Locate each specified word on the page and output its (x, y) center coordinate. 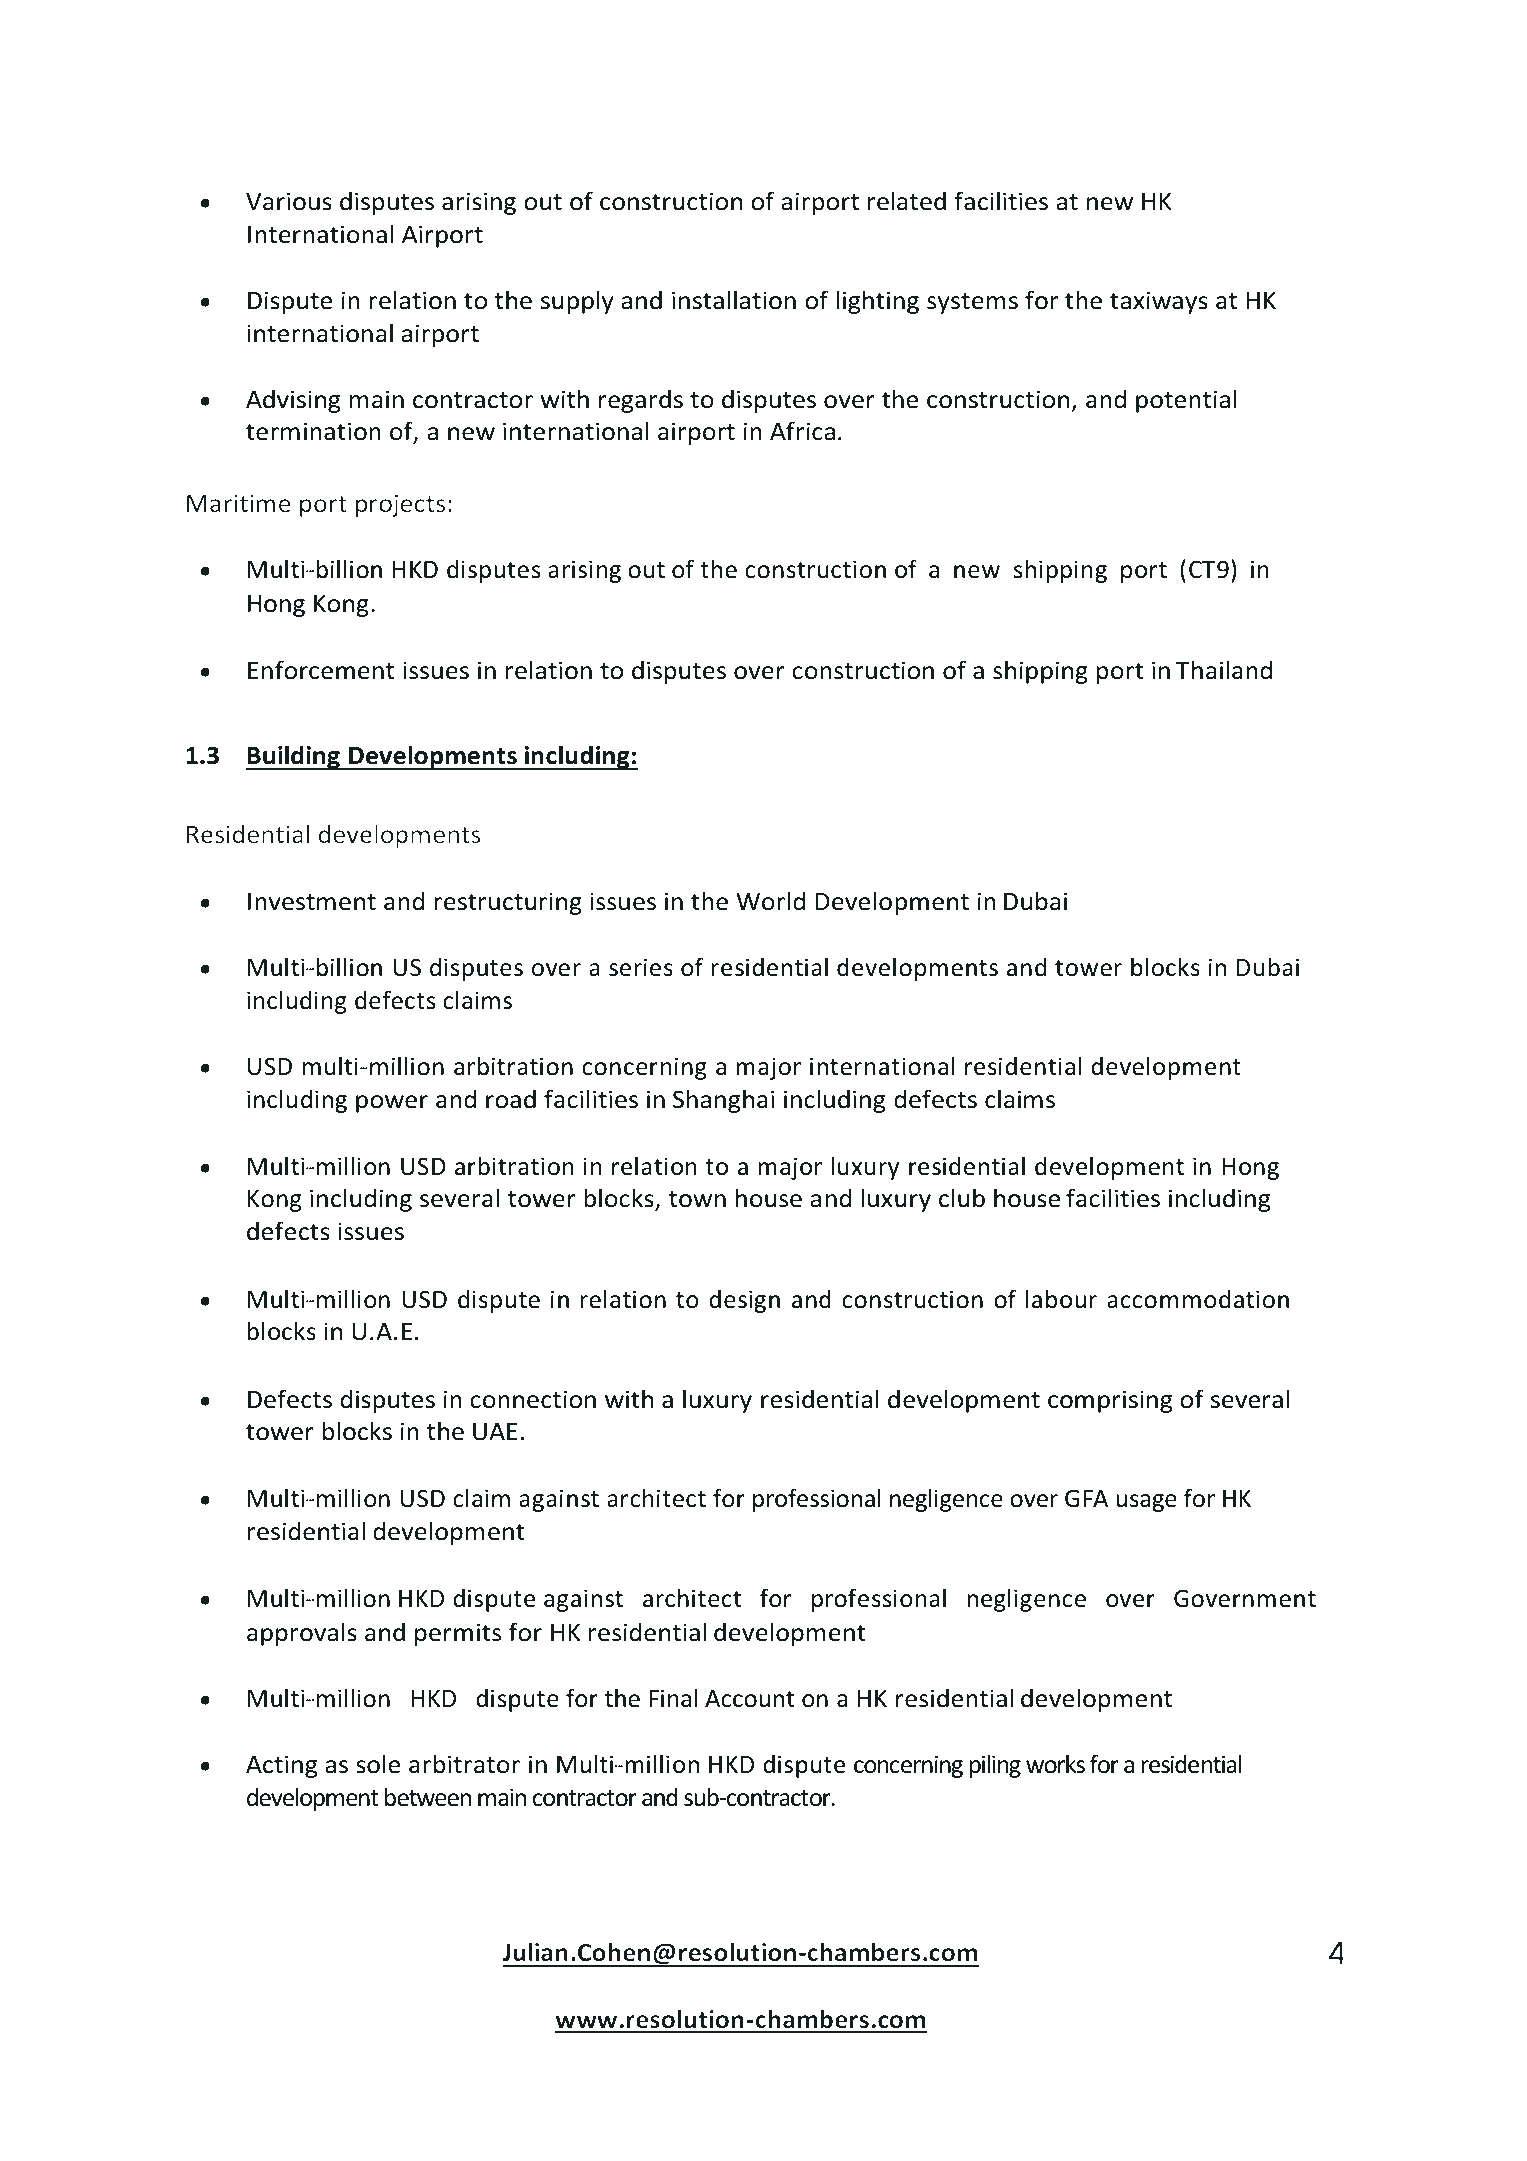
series (641, 967)
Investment (312, 902)
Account (749, 1699)
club (962, 1198)
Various (289, 201)
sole (378, 1764)
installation (734, 300)
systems (972, 303)
